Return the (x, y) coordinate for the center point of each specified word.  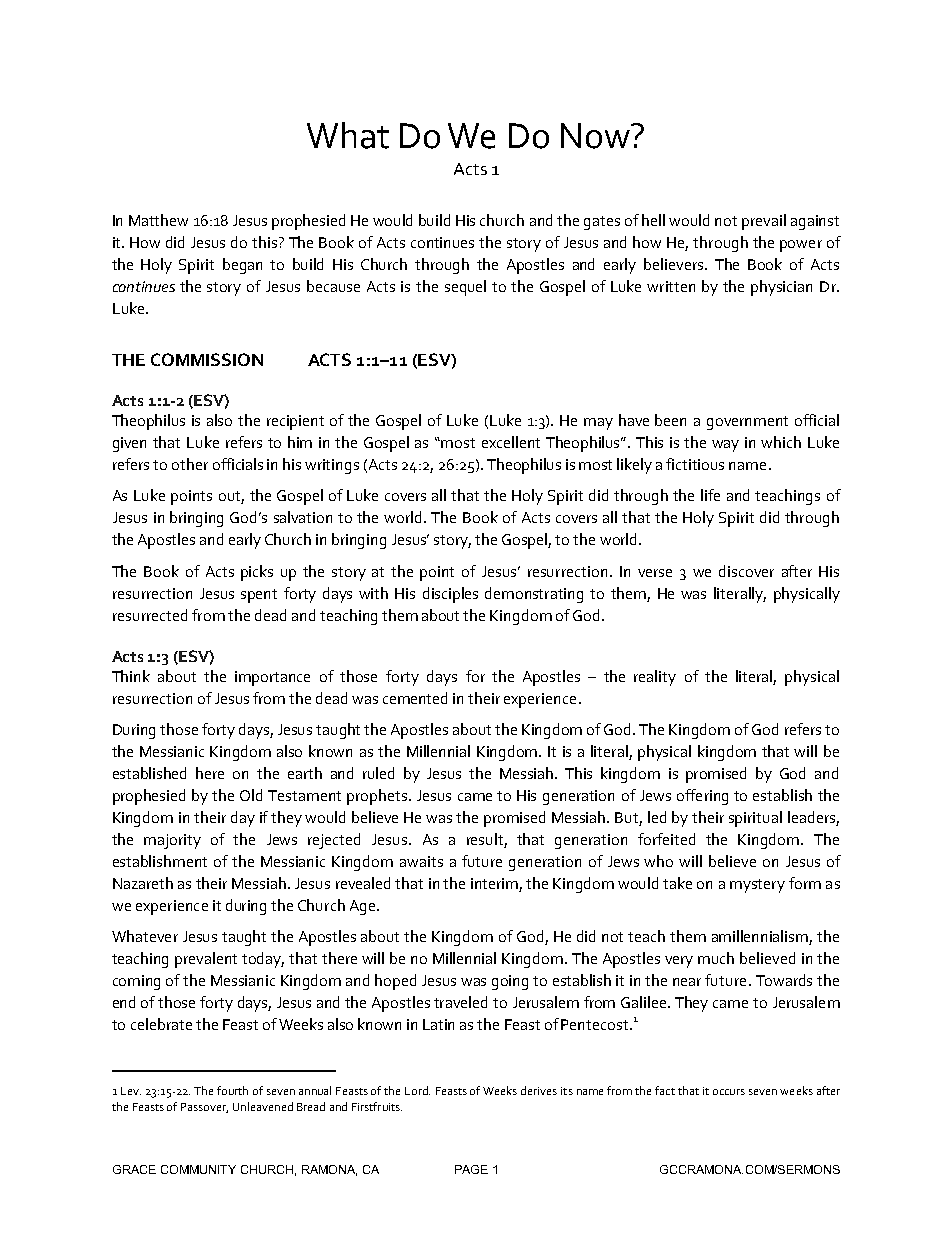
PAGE (471, 1169)
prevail (764, 222)
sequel (465, 288)
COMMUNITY (198, 1169)
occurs (729, 1092)
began (242, 266)
